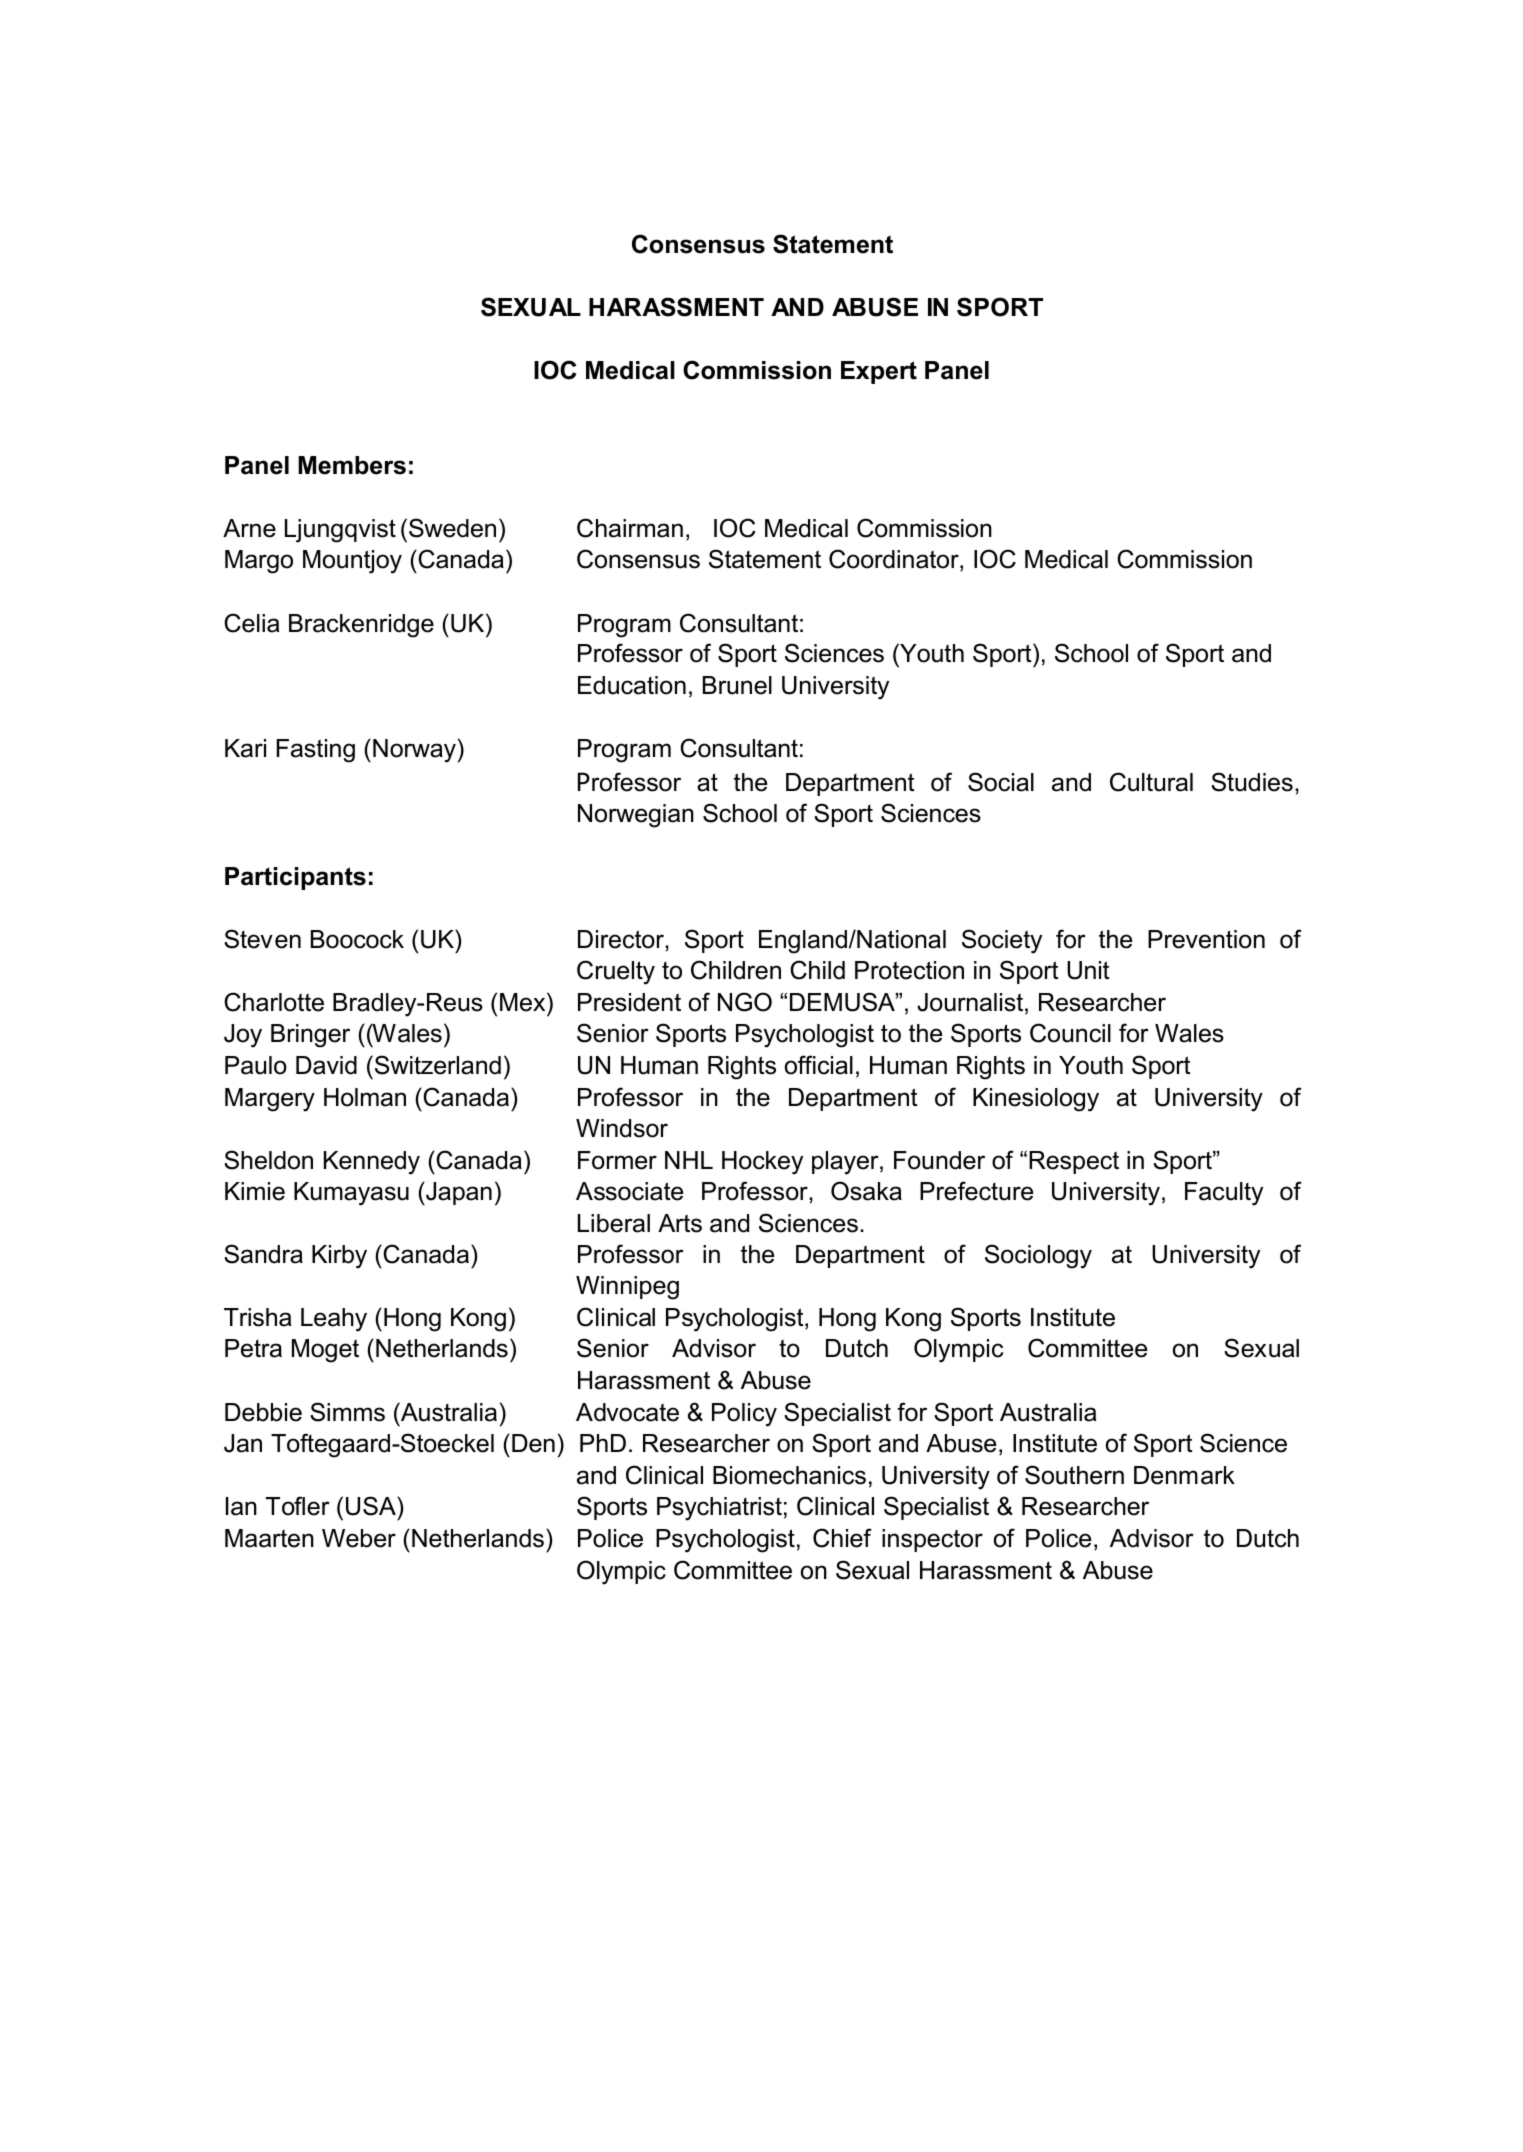 The width and height of the document is (1523, 2152). Describe the element at coordinates (372, 1163) in the document. I see `Kennedy` at that location.
